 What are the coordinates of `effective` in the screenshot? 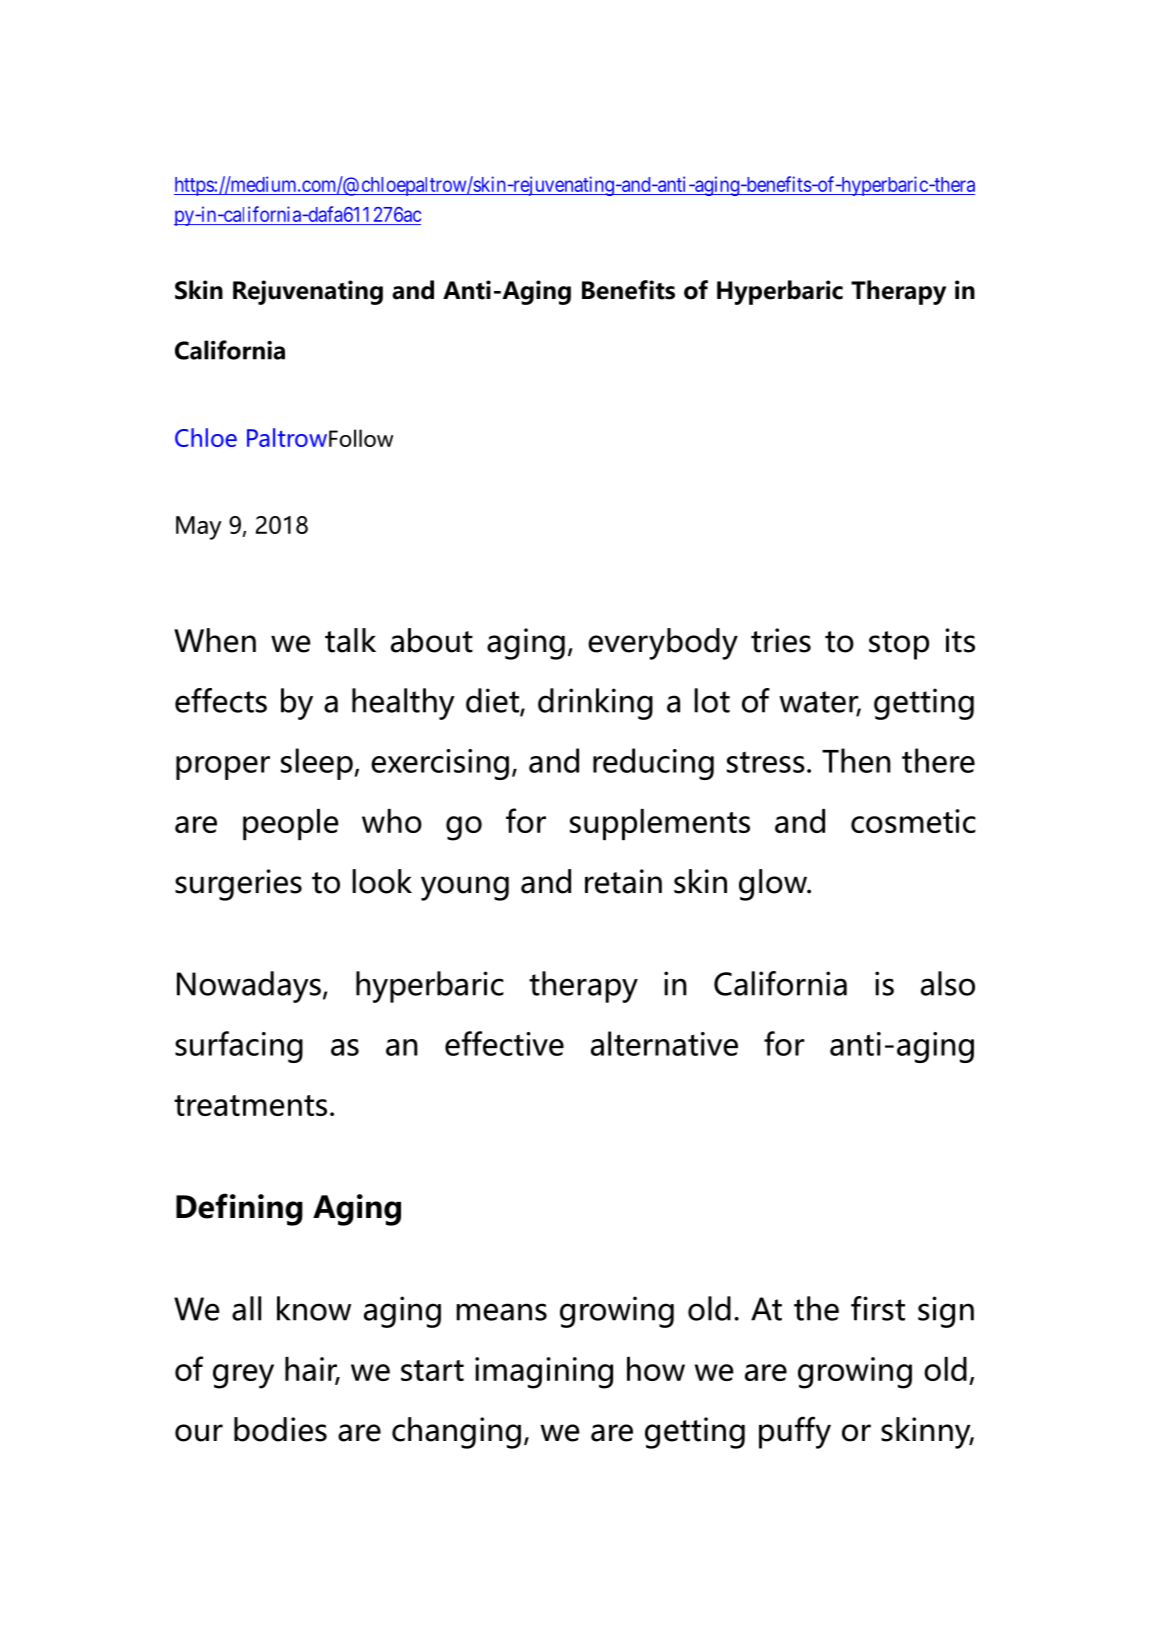 It's located at (504, 1043).
